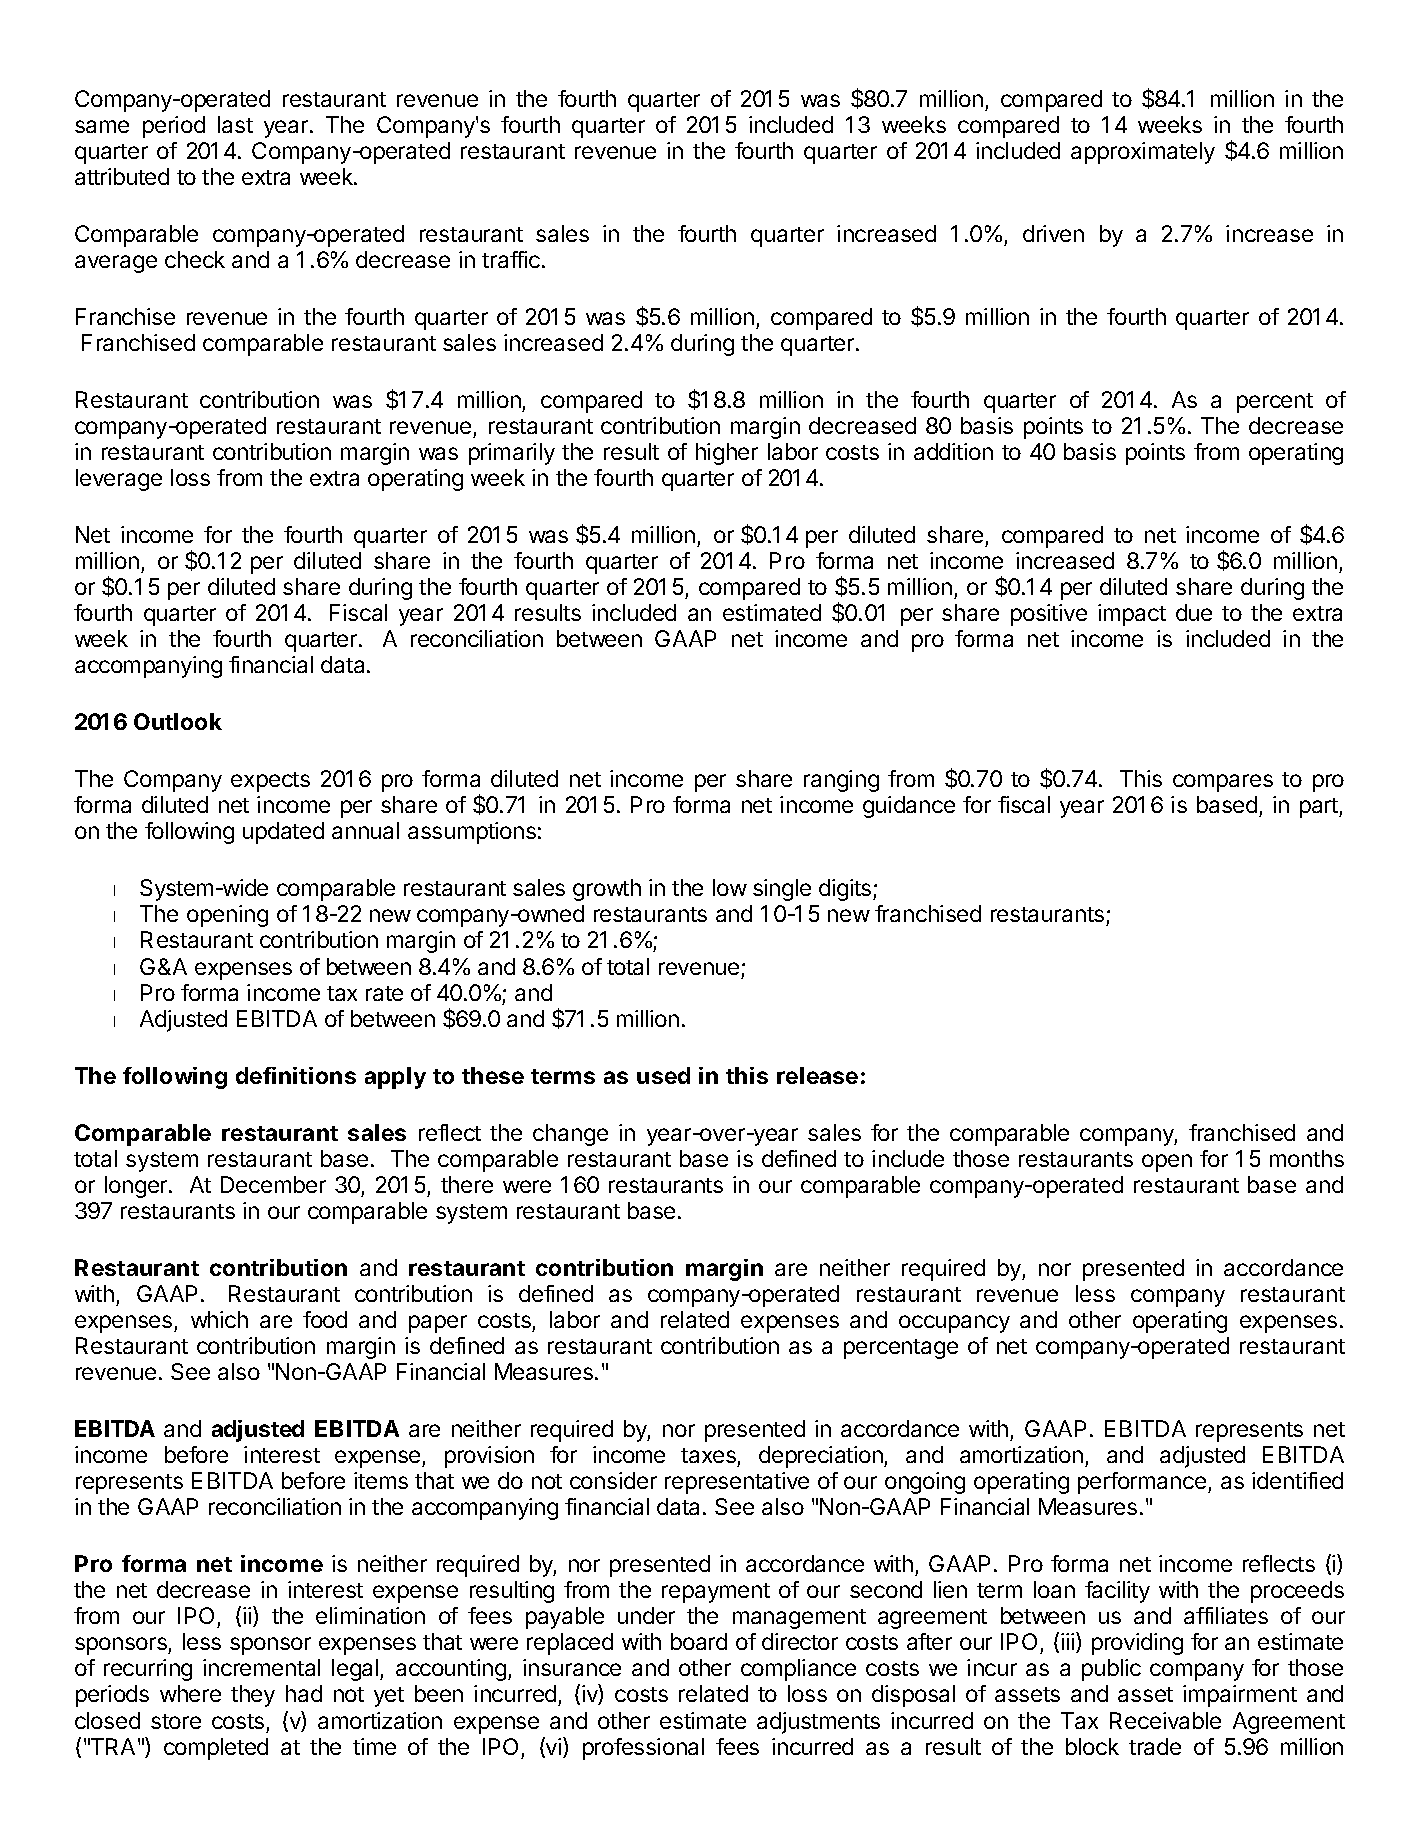 The image size is (1419, 1836). I want to click on December, so click(273, 1184).
